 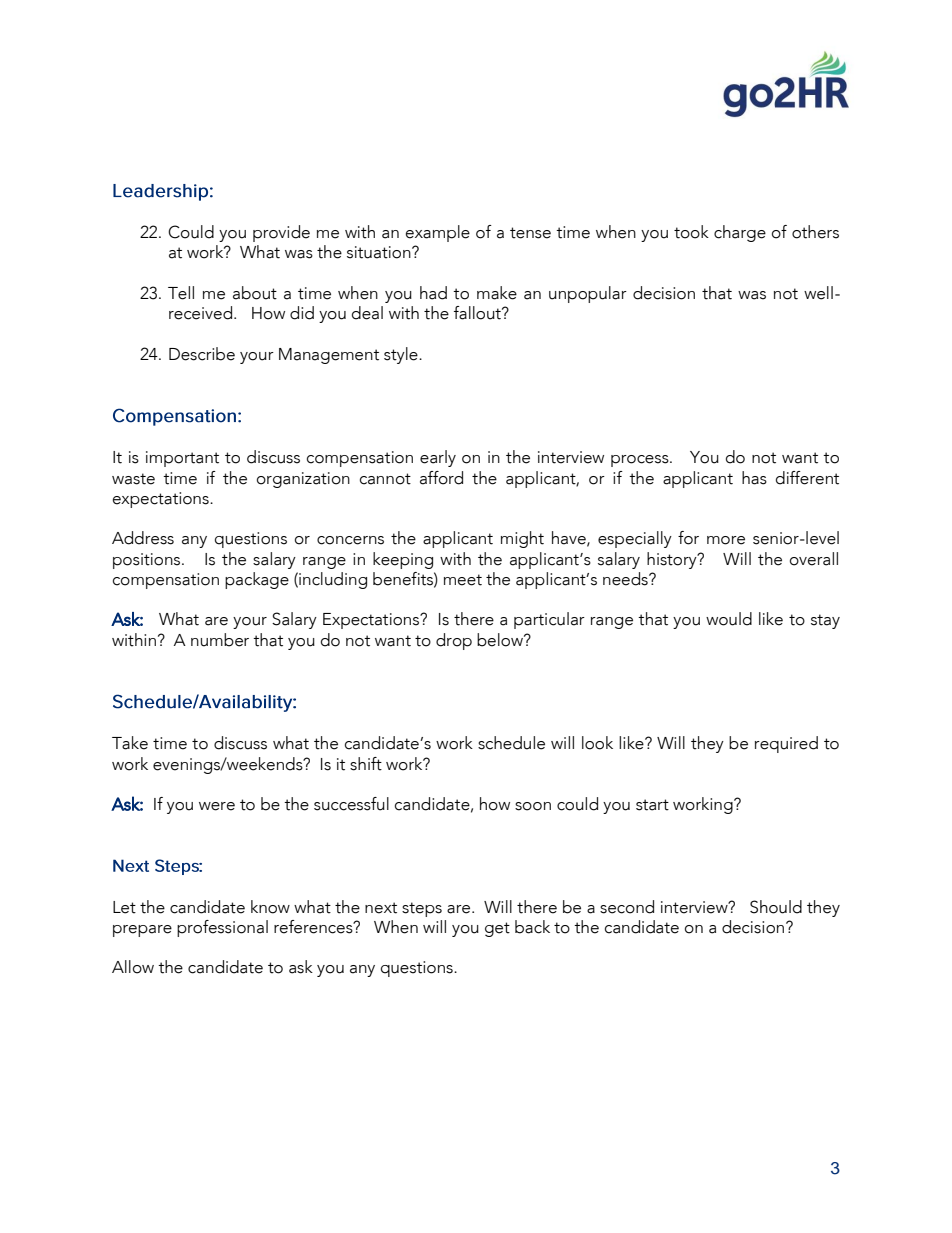 What do you see at coordinates (438, 233) in the screenshot?
I see `example` at bounding box center [438, 233].
